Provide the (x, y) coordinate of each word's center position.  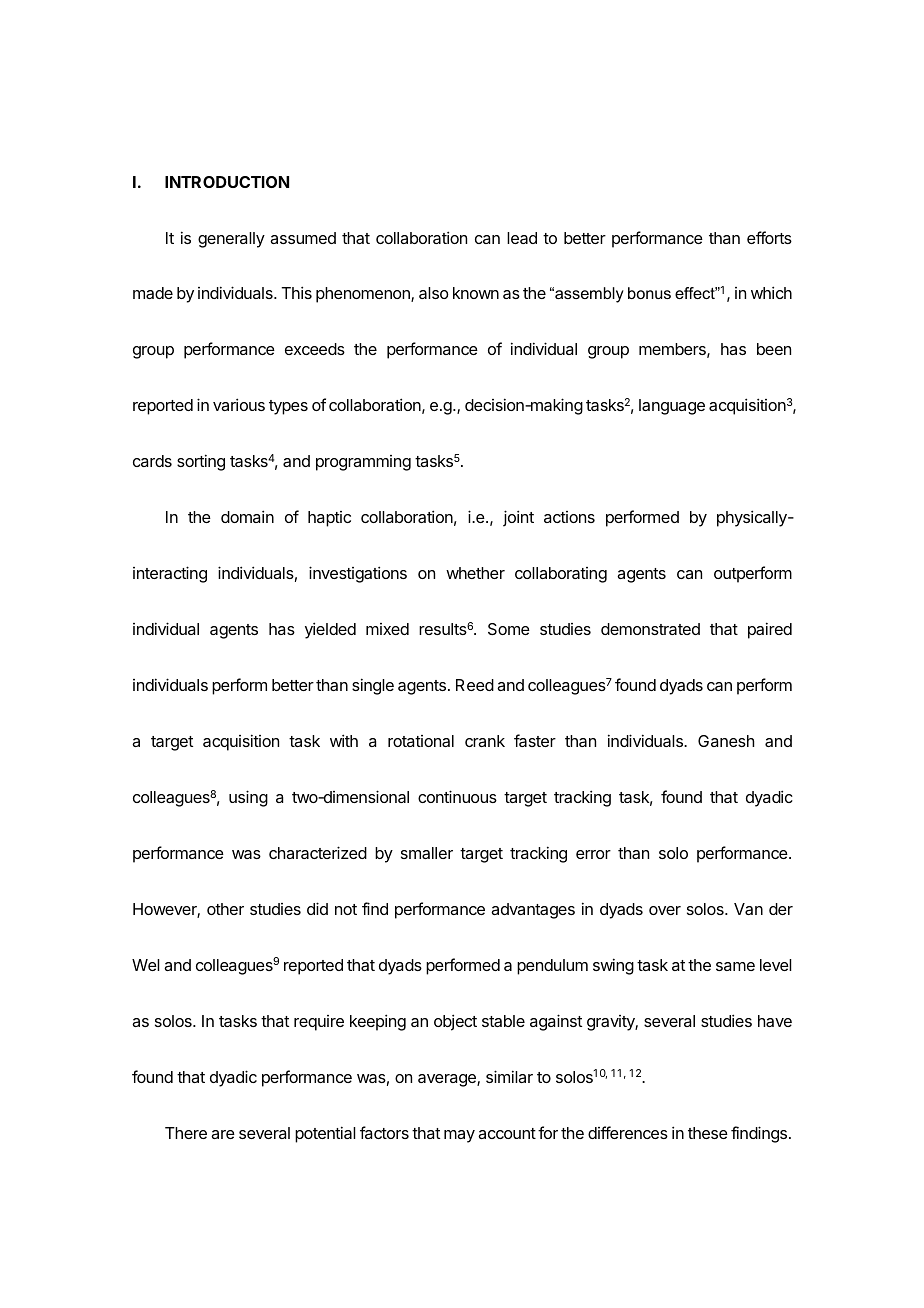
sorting (201, 462)
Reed (475, 685)
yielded (330, 630)
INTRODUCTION (227, 182)
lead (522, 238)
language (672, 407)
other (225, 909)
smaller (427, 853)
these (708, 1133)
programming (363, 463)
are (223, 1134)
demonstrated (650, 629)
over (665, 910)
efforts (769, 237)
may (459, 1136)
